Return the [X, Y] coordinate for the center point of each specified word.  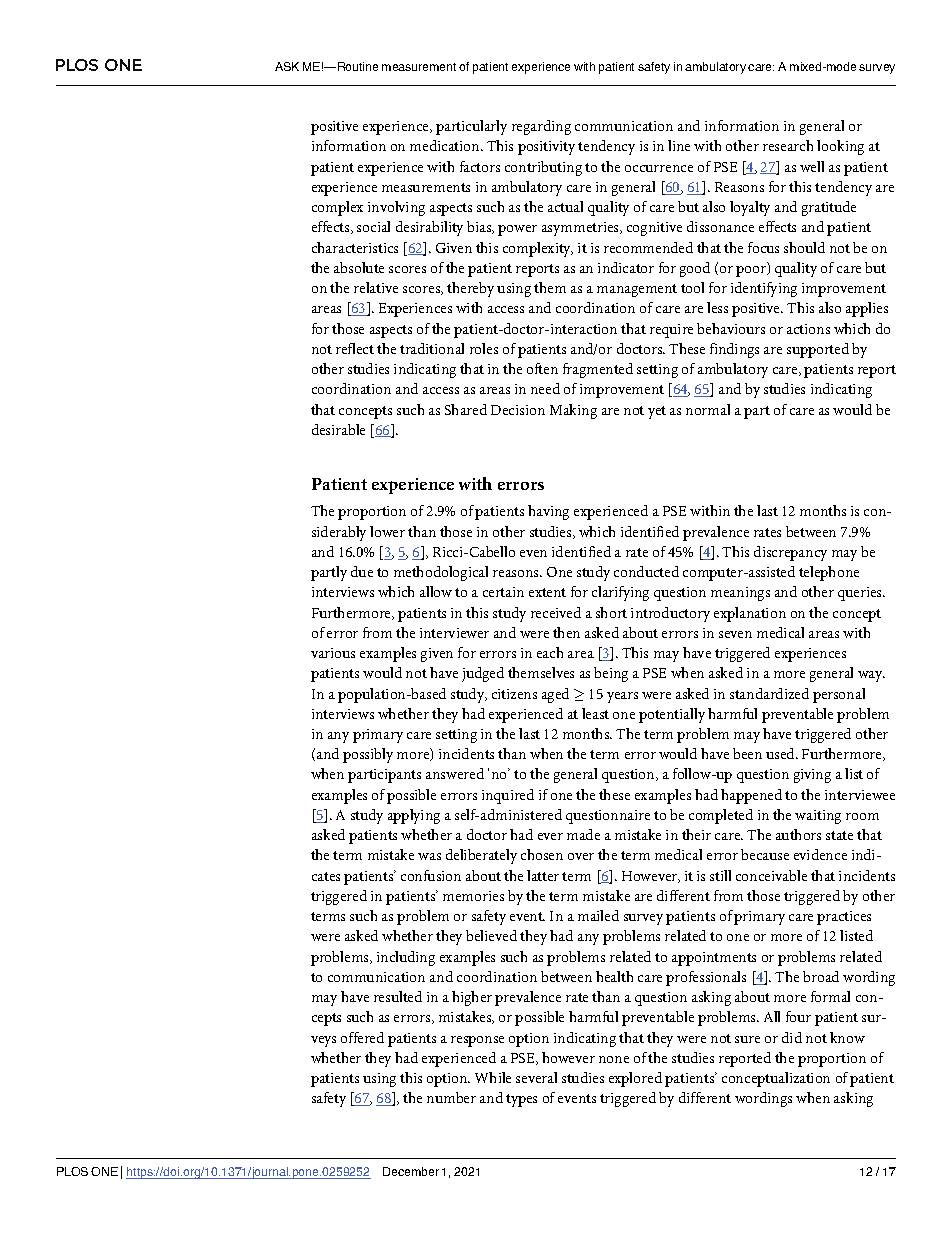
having [548, 512]
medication [446, 145]
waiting [818, 817]
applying [414, 816]
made [583, 834]
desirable [338, 429]
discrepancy [790, 553]
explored [635, 1079]
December [411, 1171]
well [812, 166]
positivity [546, 148]
